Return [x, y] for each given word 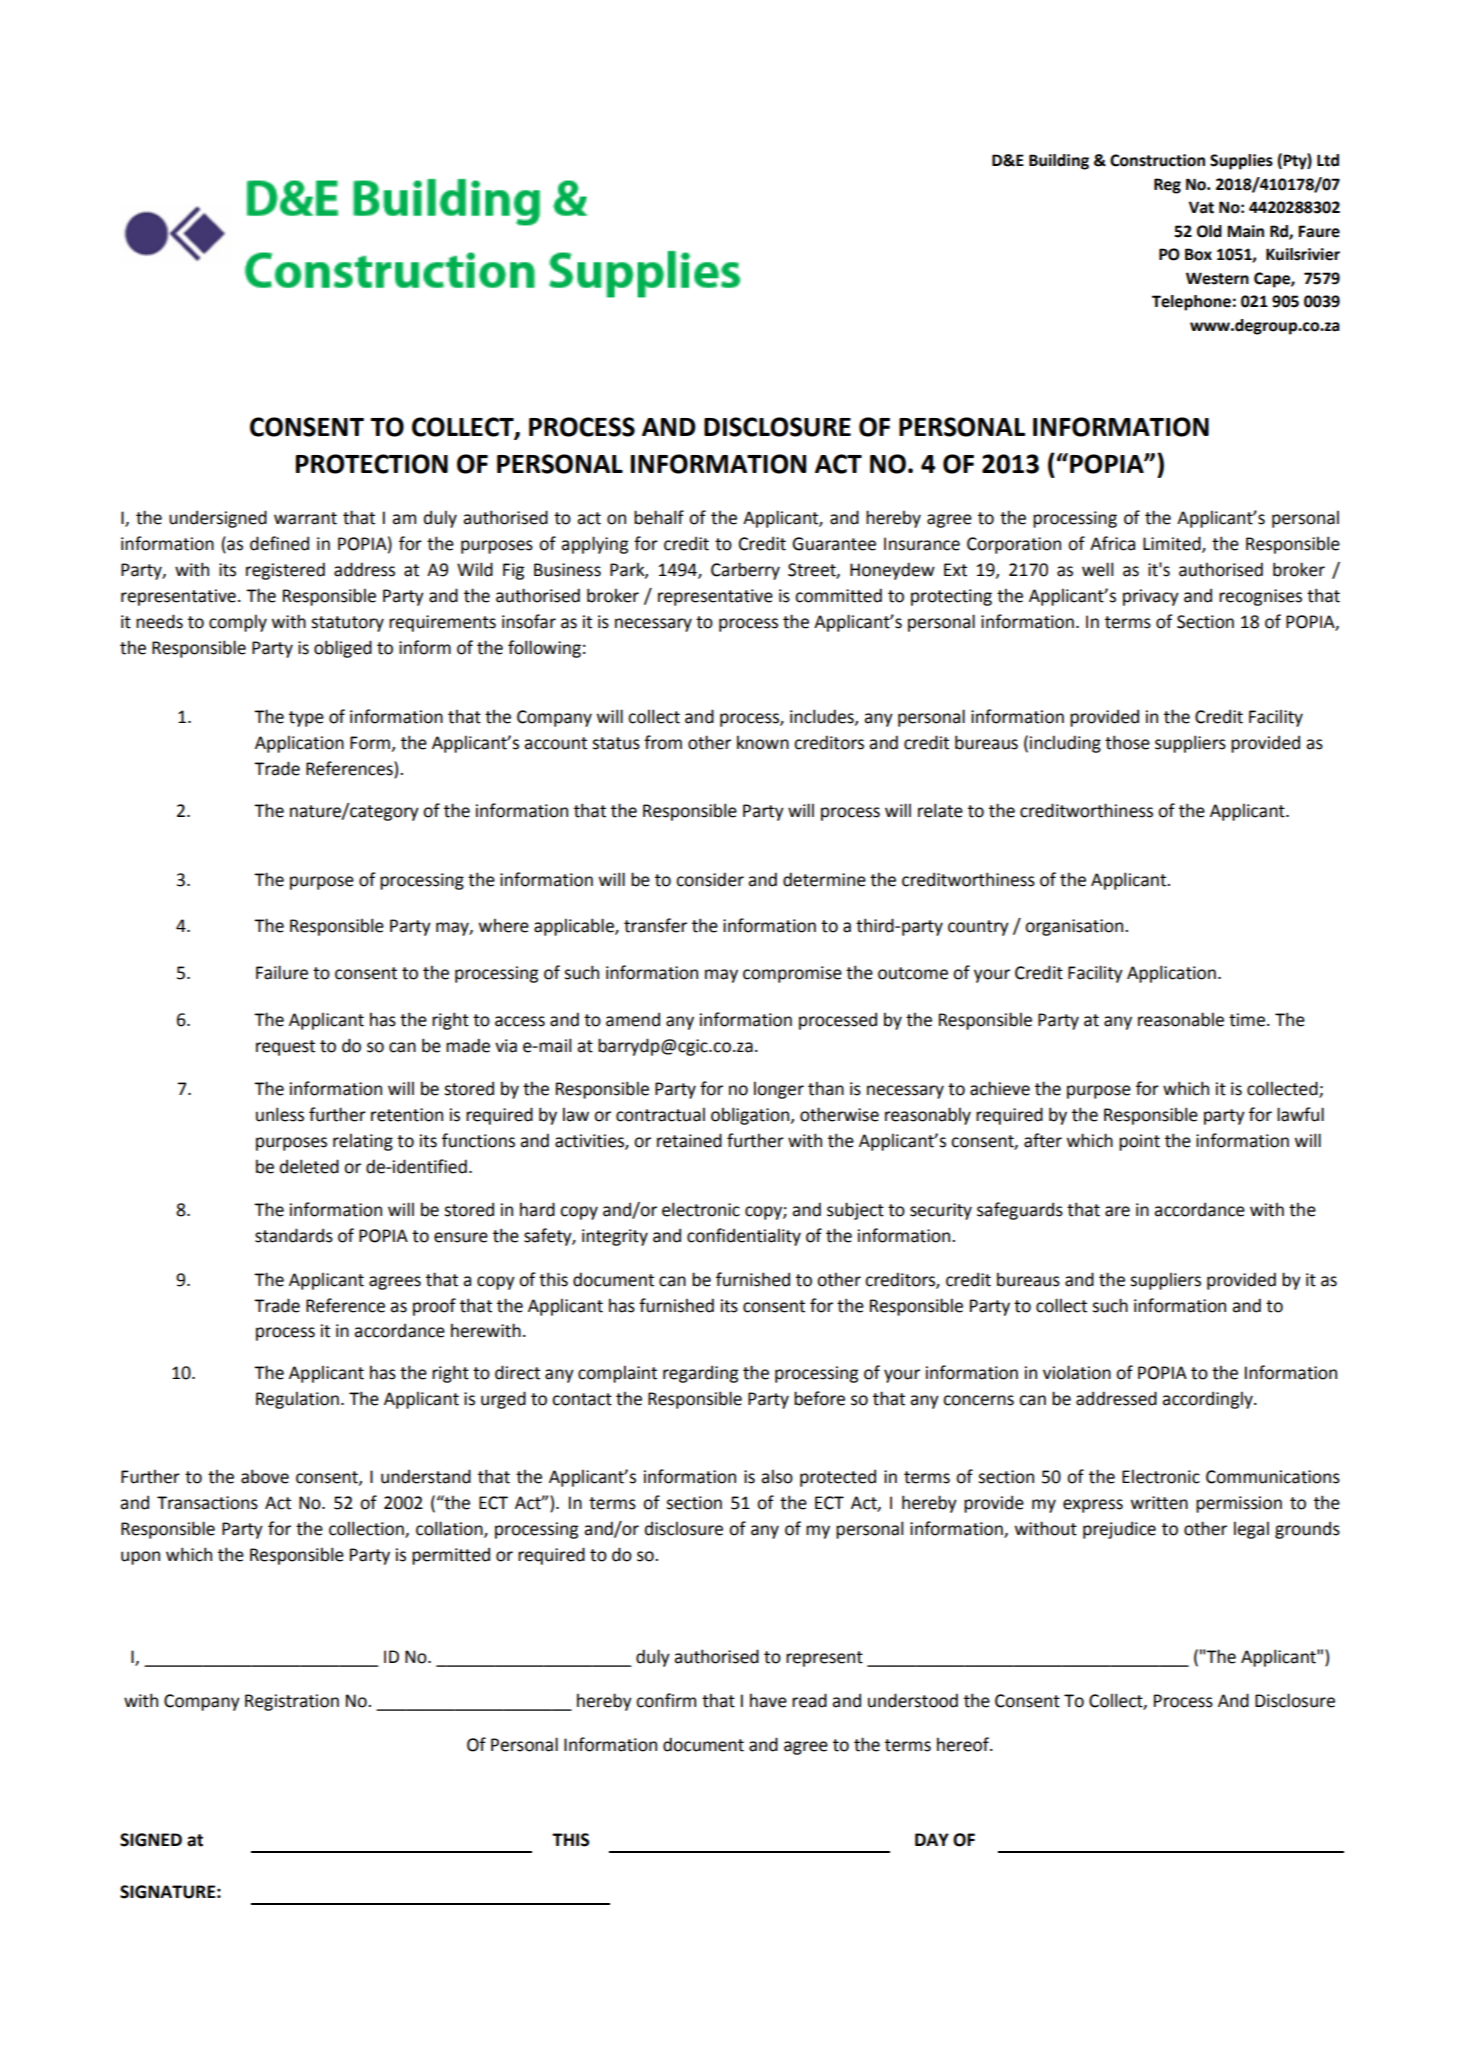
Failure [282, 972]
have [768, 1700]
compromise [792, 974]
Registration [292, 1702]
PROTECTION [372, 464]
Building [1059, 162]
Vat [1201, 207]
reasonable [1181, 1019]
